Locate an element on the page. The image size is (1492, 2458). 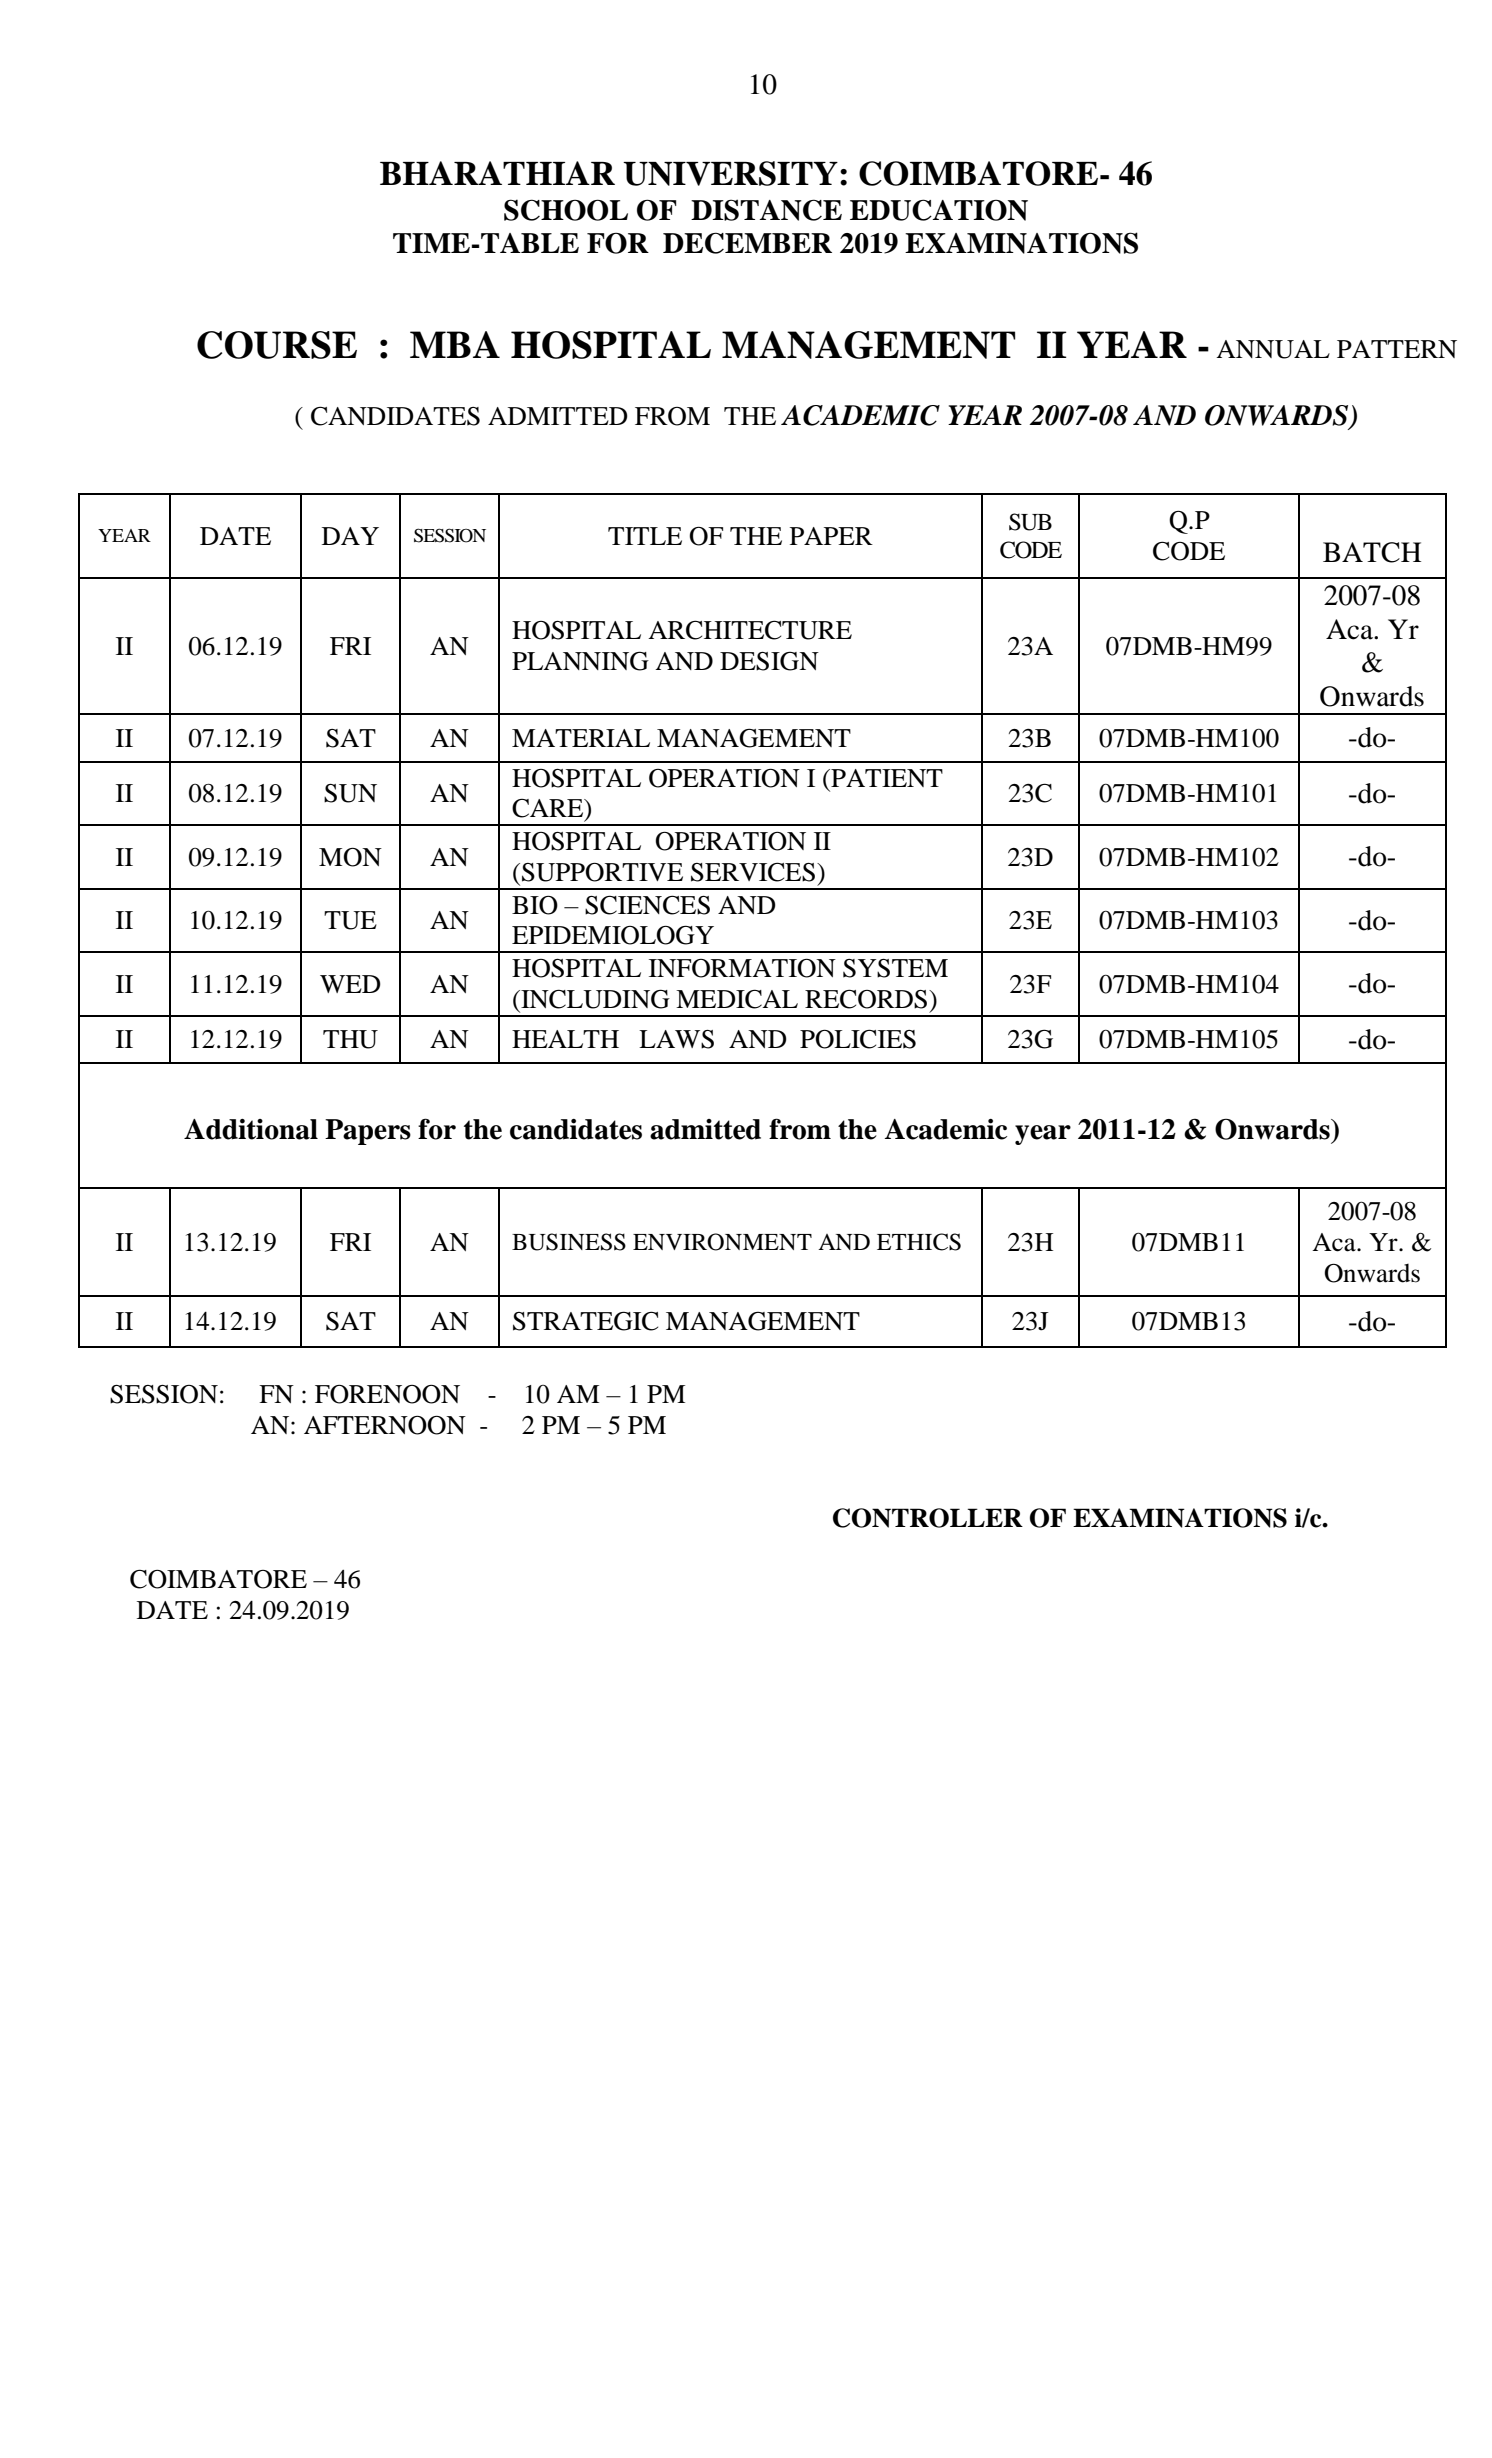
SERVICES is located at coordinates (754, 872).
